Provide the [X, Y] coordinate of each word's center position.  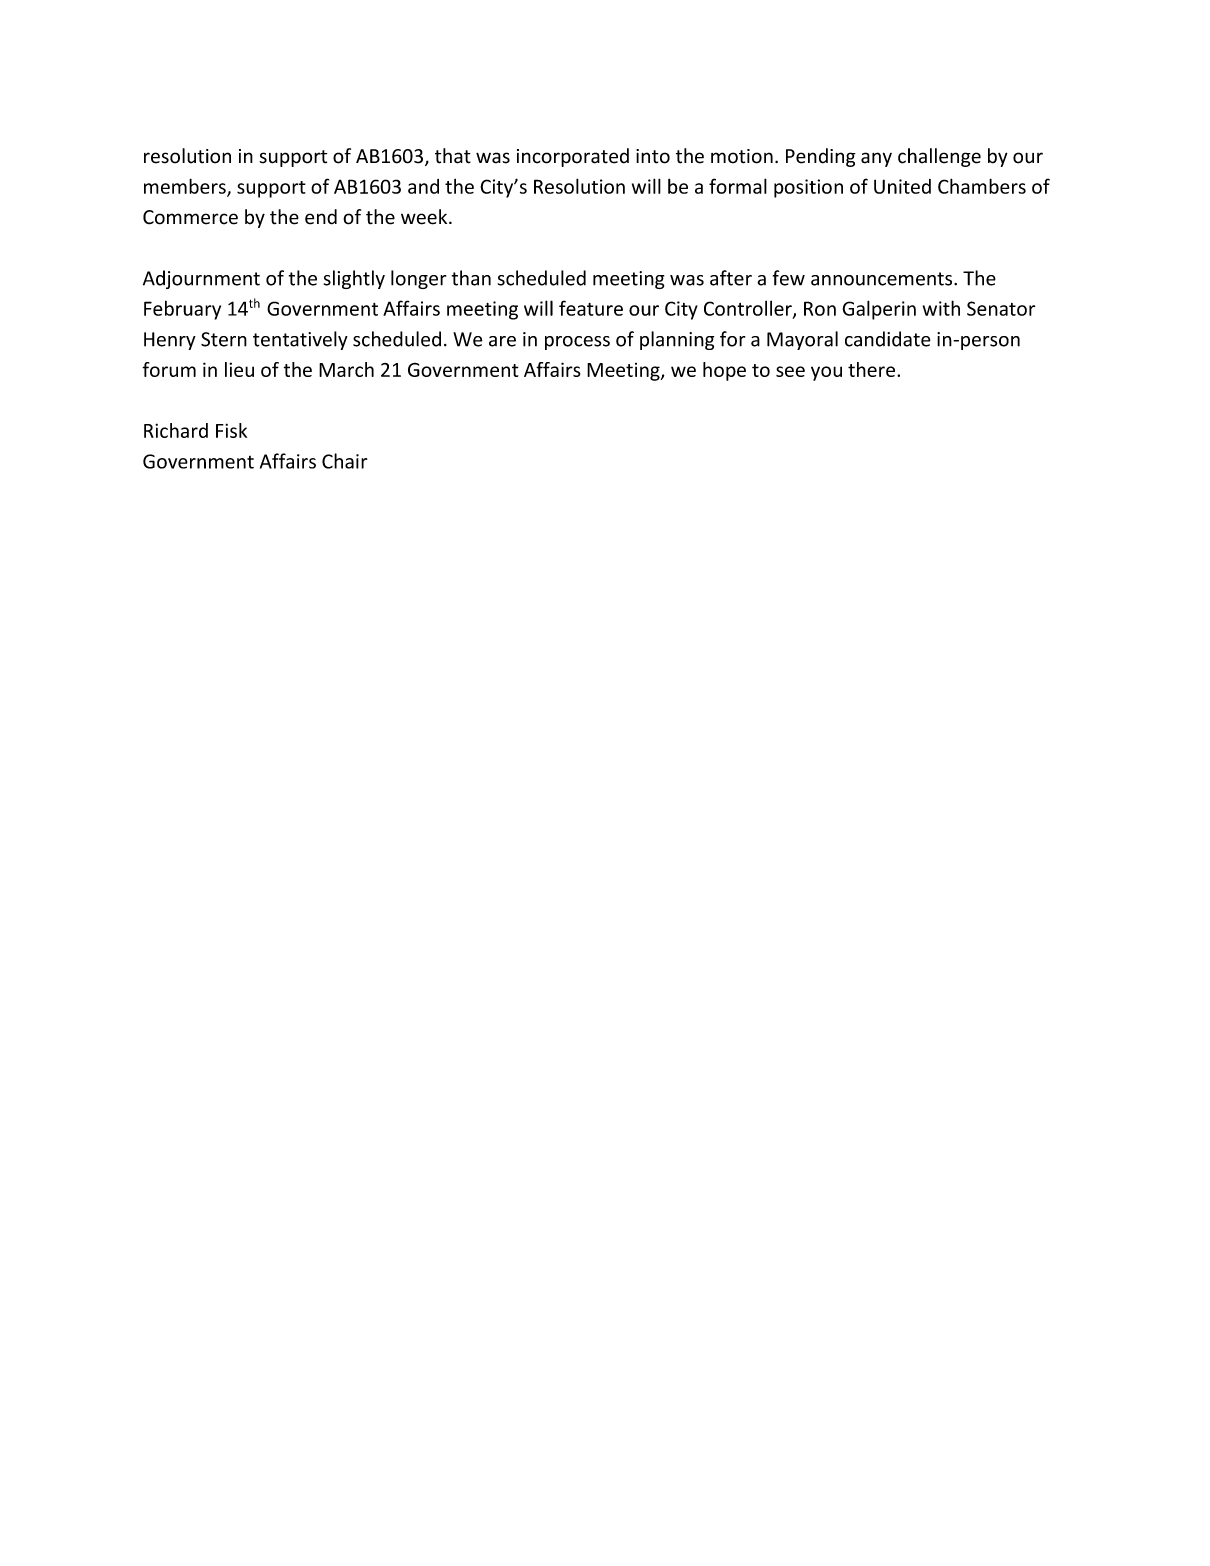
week [425, 217]
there [873, 369]
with [941, 308]
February [182, 310]
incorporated [573, 157]
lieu [239, 369]
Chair [345, 461]
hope [724, 371]
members [186, 187]
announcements [883, 279]
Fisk [231, 430]
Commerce [190, 217]
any [876, 159]
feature [591, 308]
